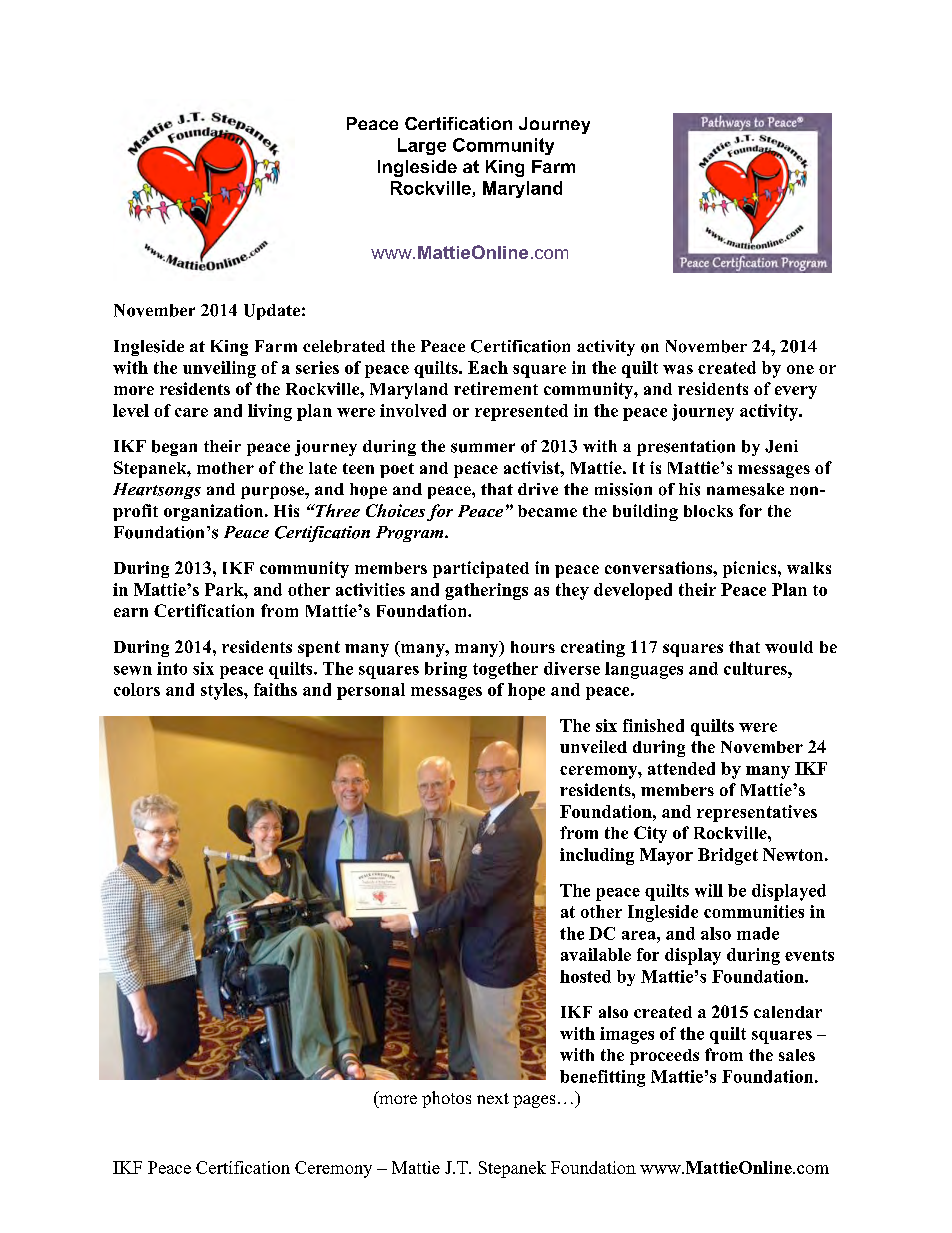 This screenshot has height=1233, width=952. What do you see at coordinates (789, 647) in the screenshot?
I see `would` at bounding box center [789, 647].
